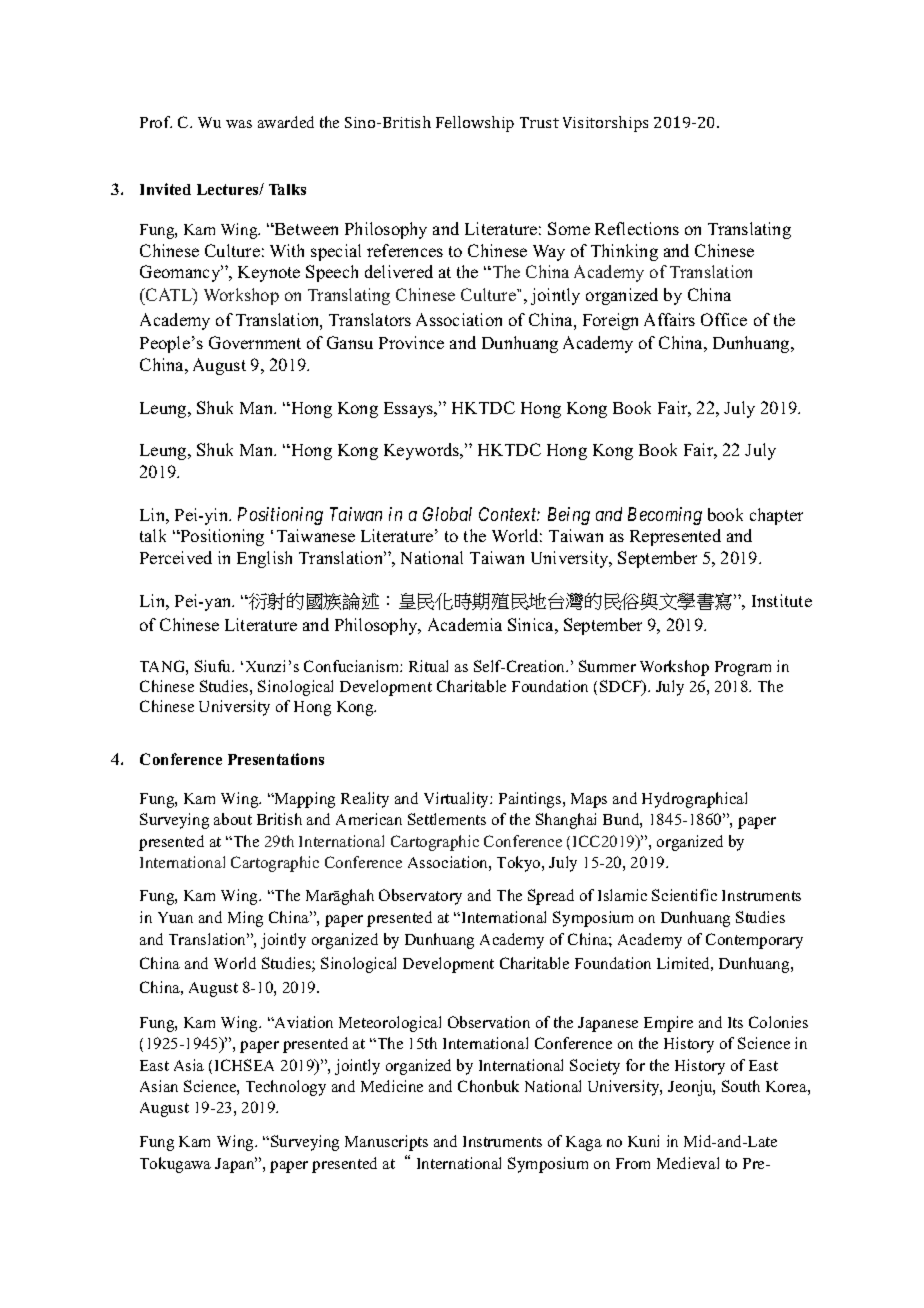 The width and height of the screenshot is (924, 1308). Describe the element at coordinates (239, 124) in the screenshot. I see `was` at that location.
